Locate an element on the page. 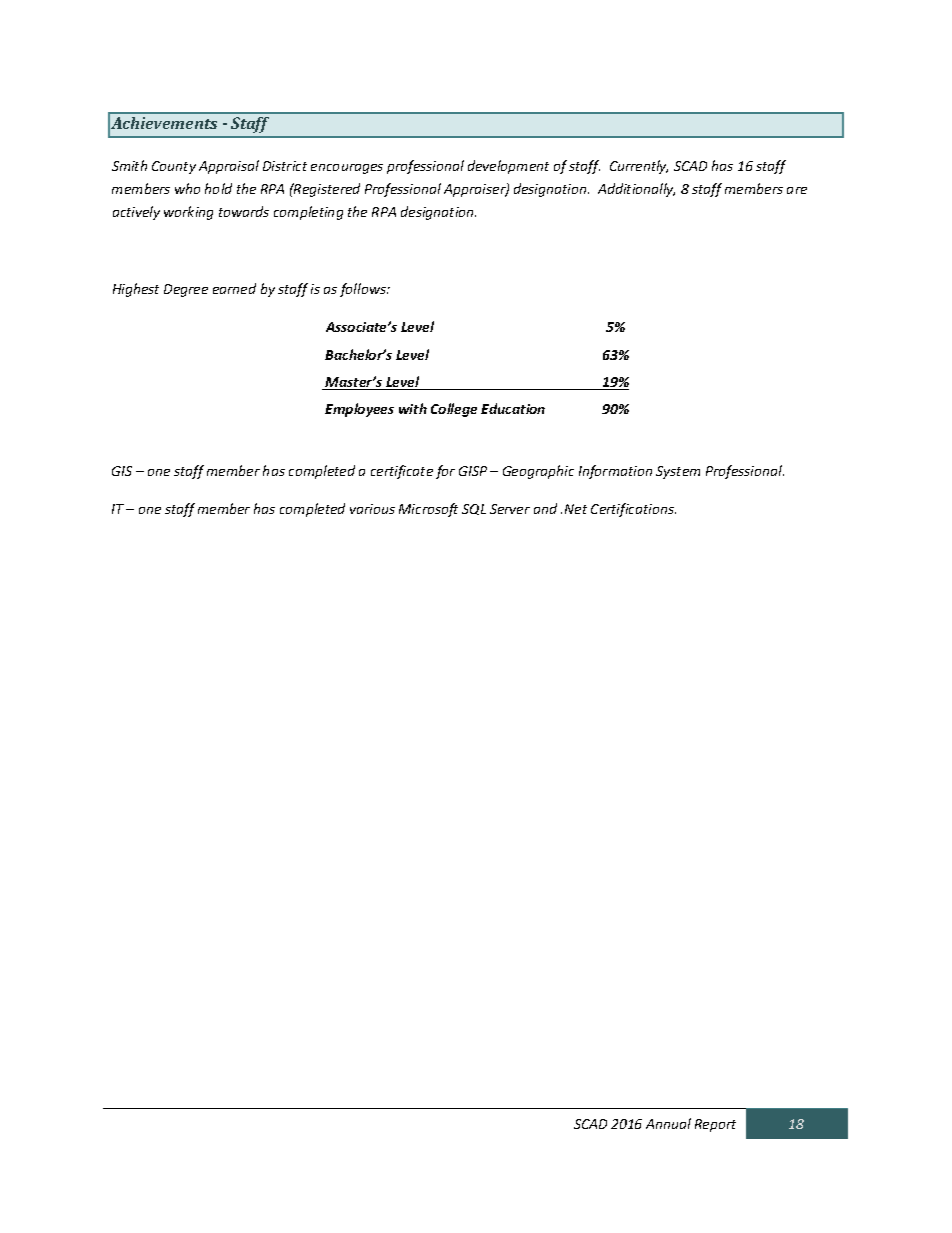 The height and width of the page is (1233, 952). Employees is located at coordinates (359, 410).
